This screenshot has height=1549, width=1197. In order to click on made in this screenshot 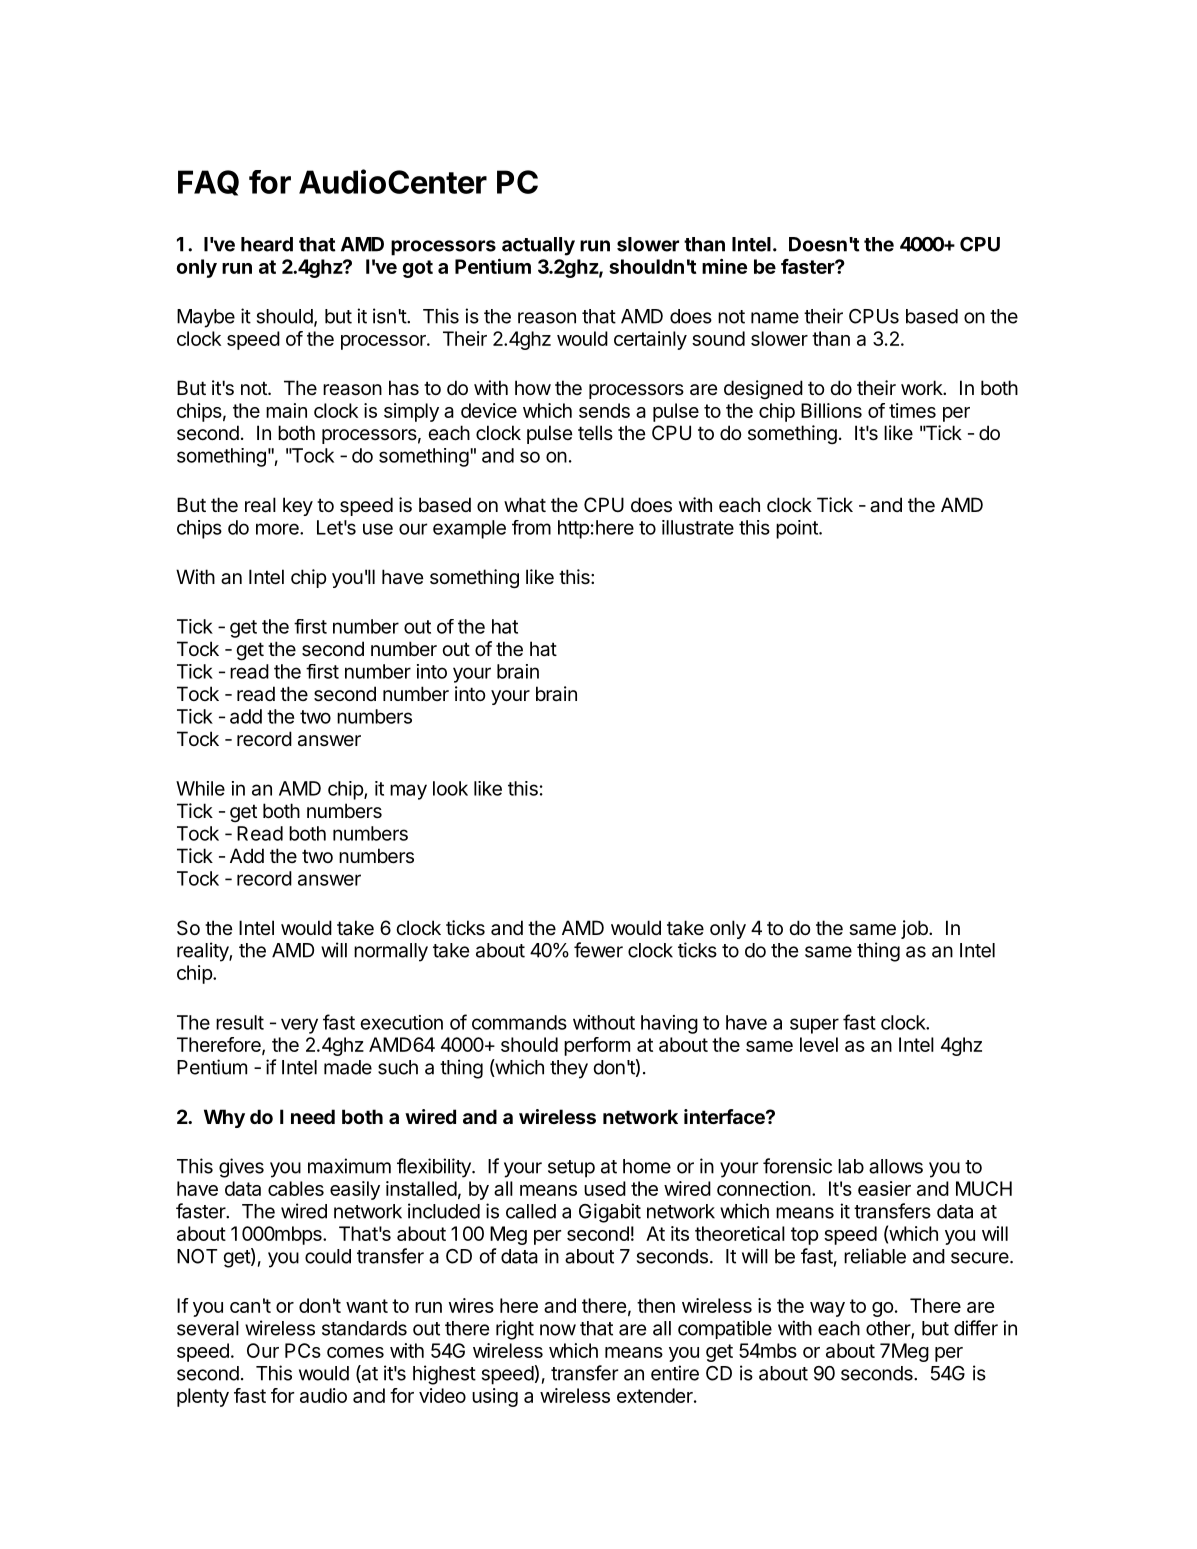, I will do `click(348, 1067)`.
